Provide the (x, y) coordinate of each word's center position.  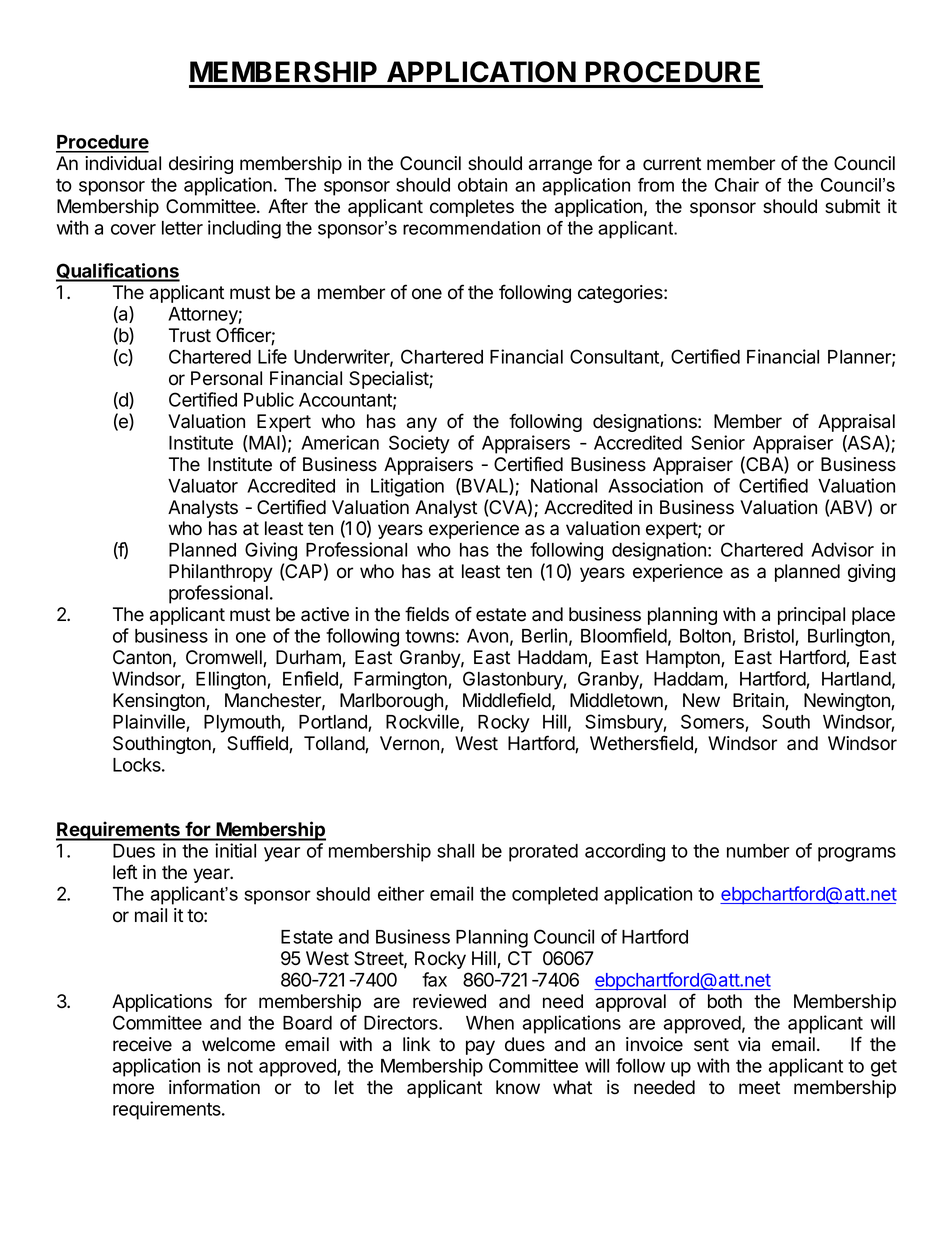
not (240, 1066)
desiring (201, 165)
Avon (487, 636)
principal (811, 616)
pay (480, 1047)
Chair (737, 185)
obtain (482, 185)
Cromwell (225, 658)
